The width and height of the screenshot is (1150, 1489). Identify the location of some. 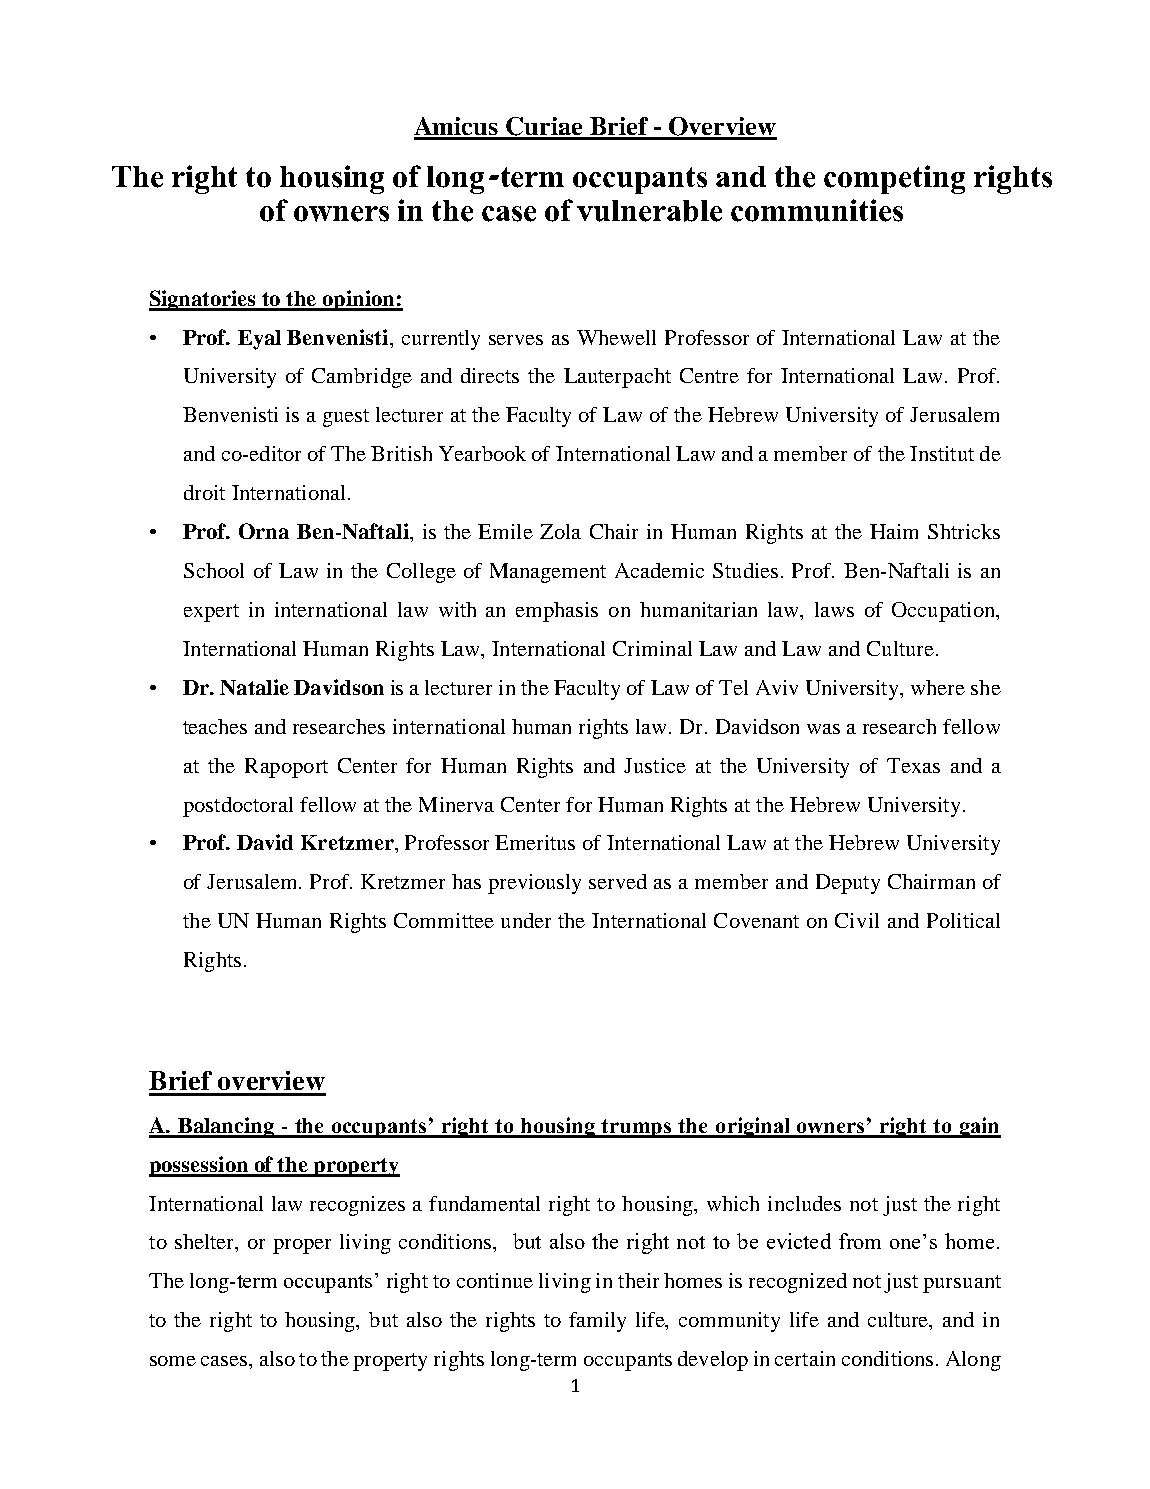
(173, 1361).
